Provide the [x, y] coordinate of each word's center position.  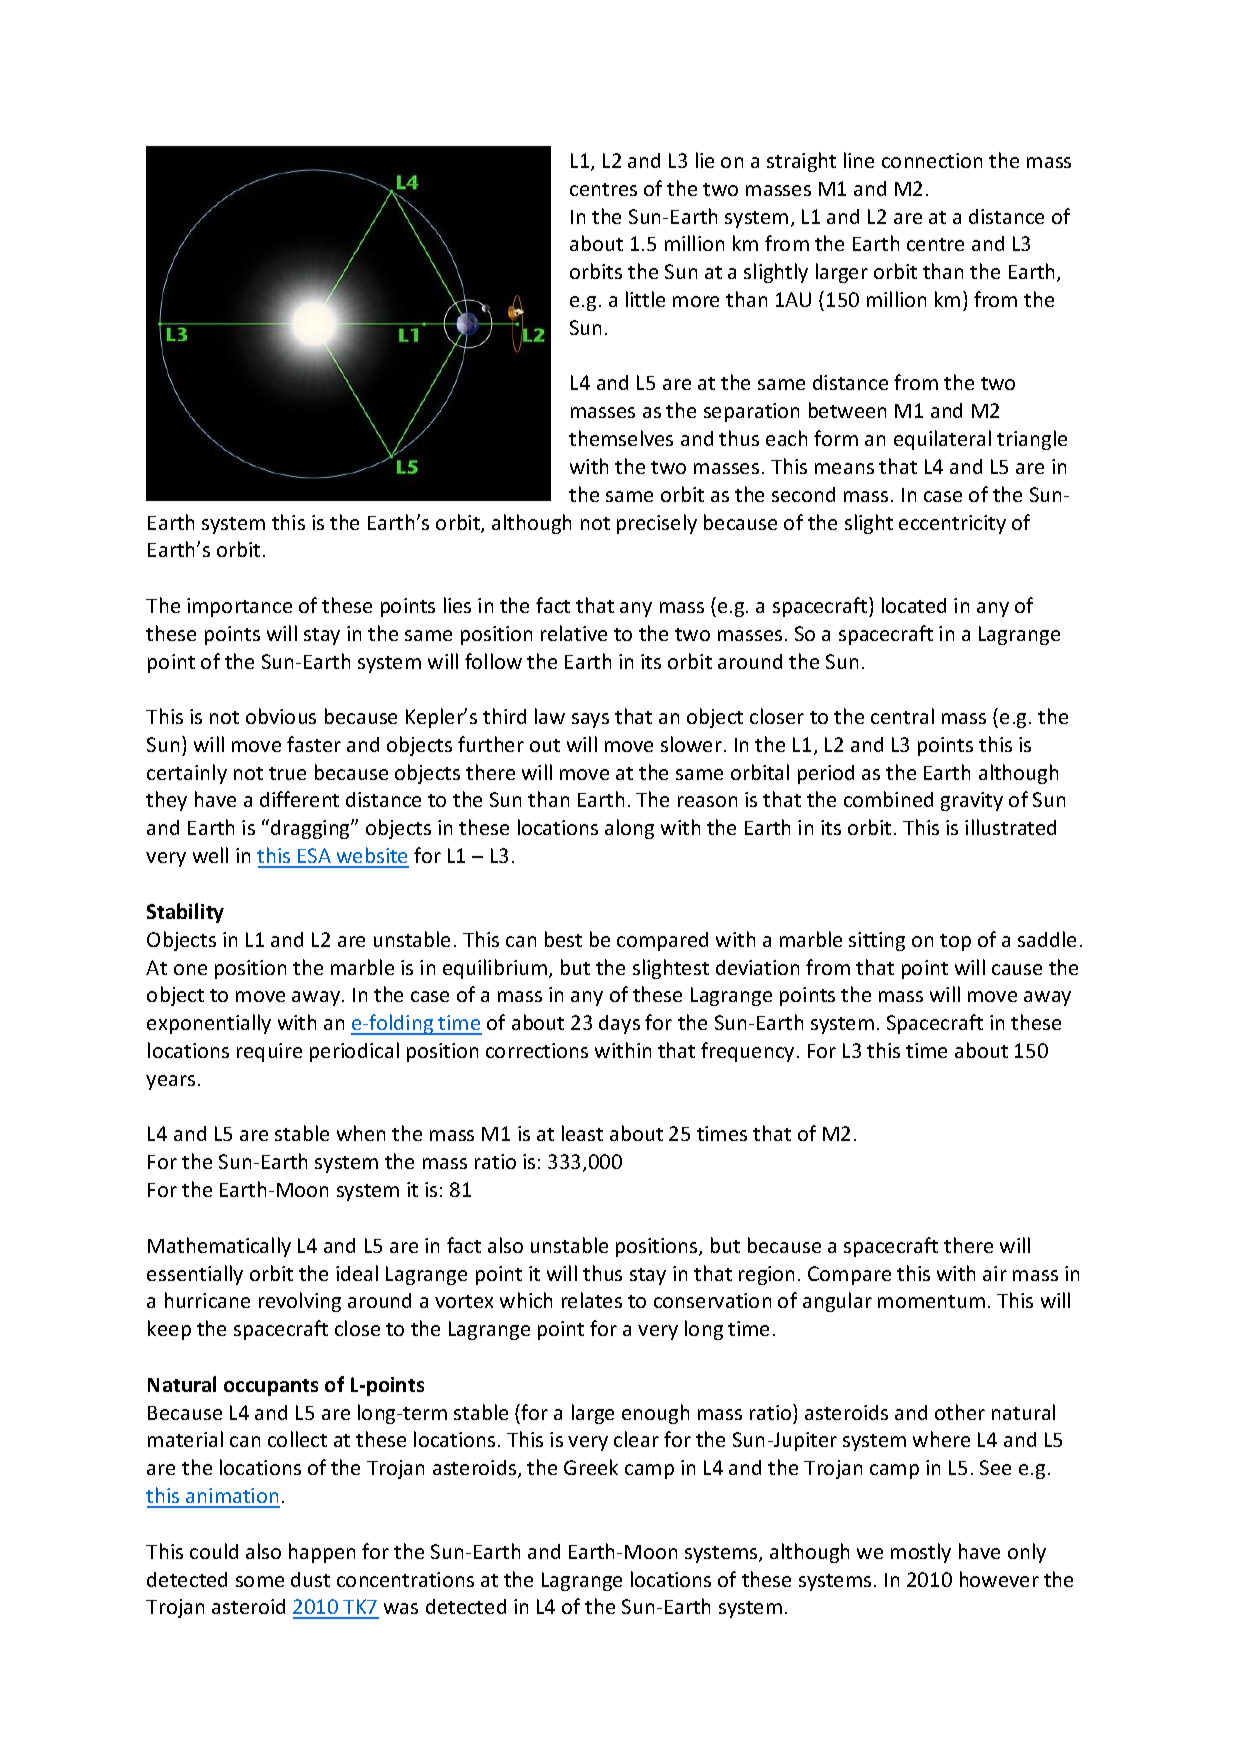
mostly [921, 1553]
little [645, 299]
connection [932, 160]
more [696, 301]
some [260, 1581]
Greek [591, 1467]
